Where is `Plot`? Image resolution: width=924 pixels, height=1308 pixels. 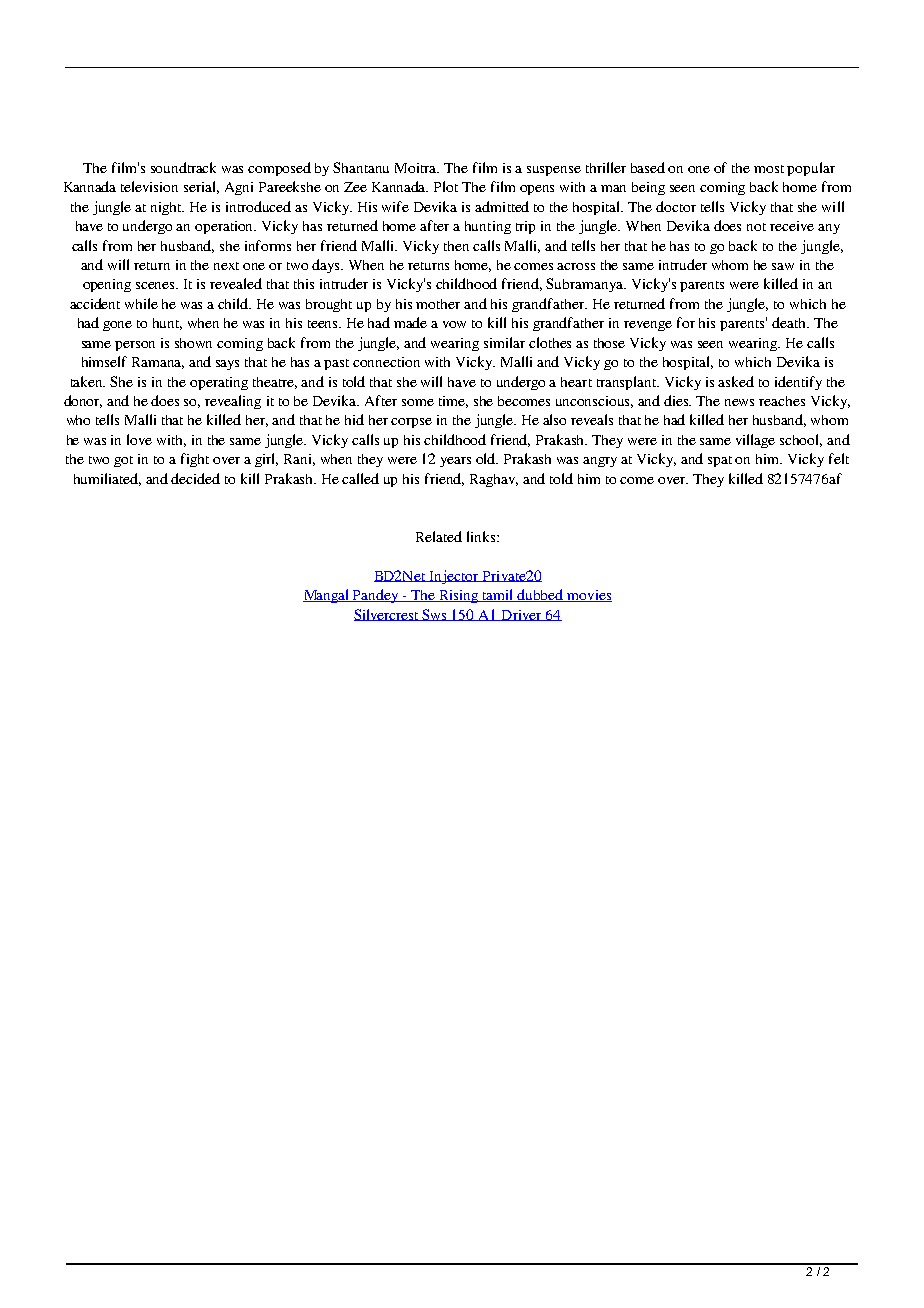
Plot is located at coordinates (446, 186).
